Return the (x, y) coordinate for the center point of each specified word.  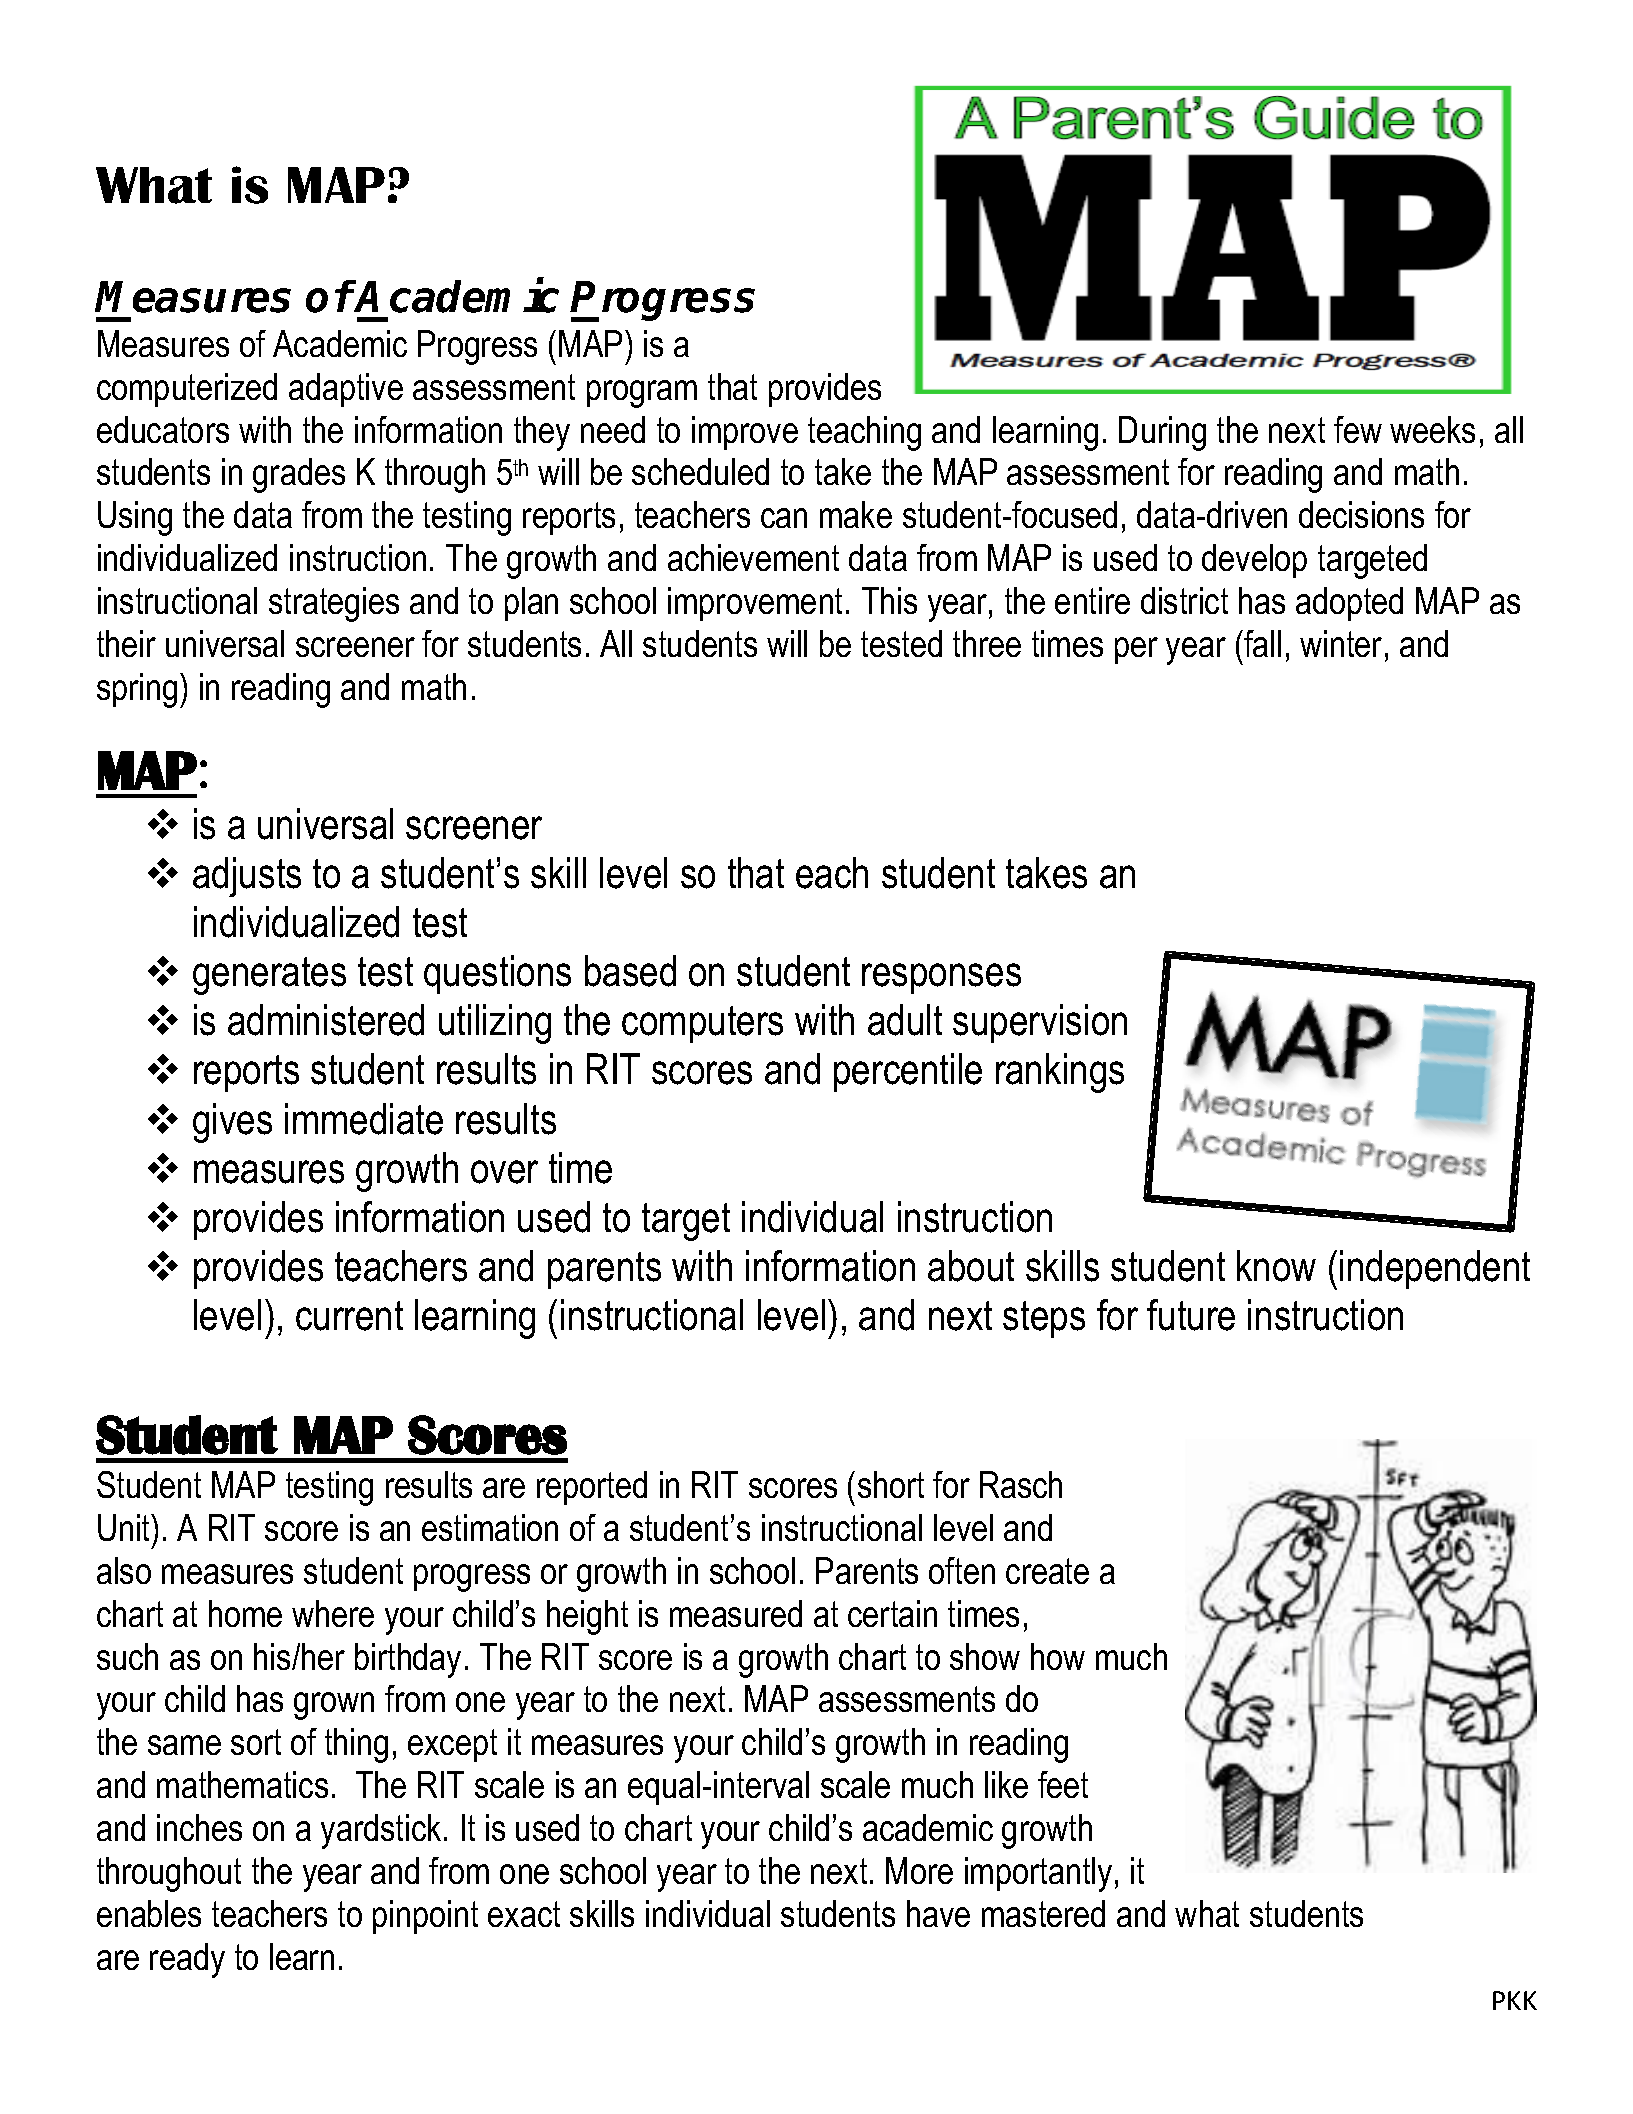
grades (299, 475)
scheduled (700, 471)
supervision (1040, 1023)
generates (269, 976)
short (891, 1484)
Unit (125, 1527)
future (1191, 1315)
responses (941, 978)
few (1358, 429)
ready (187, 1960)
